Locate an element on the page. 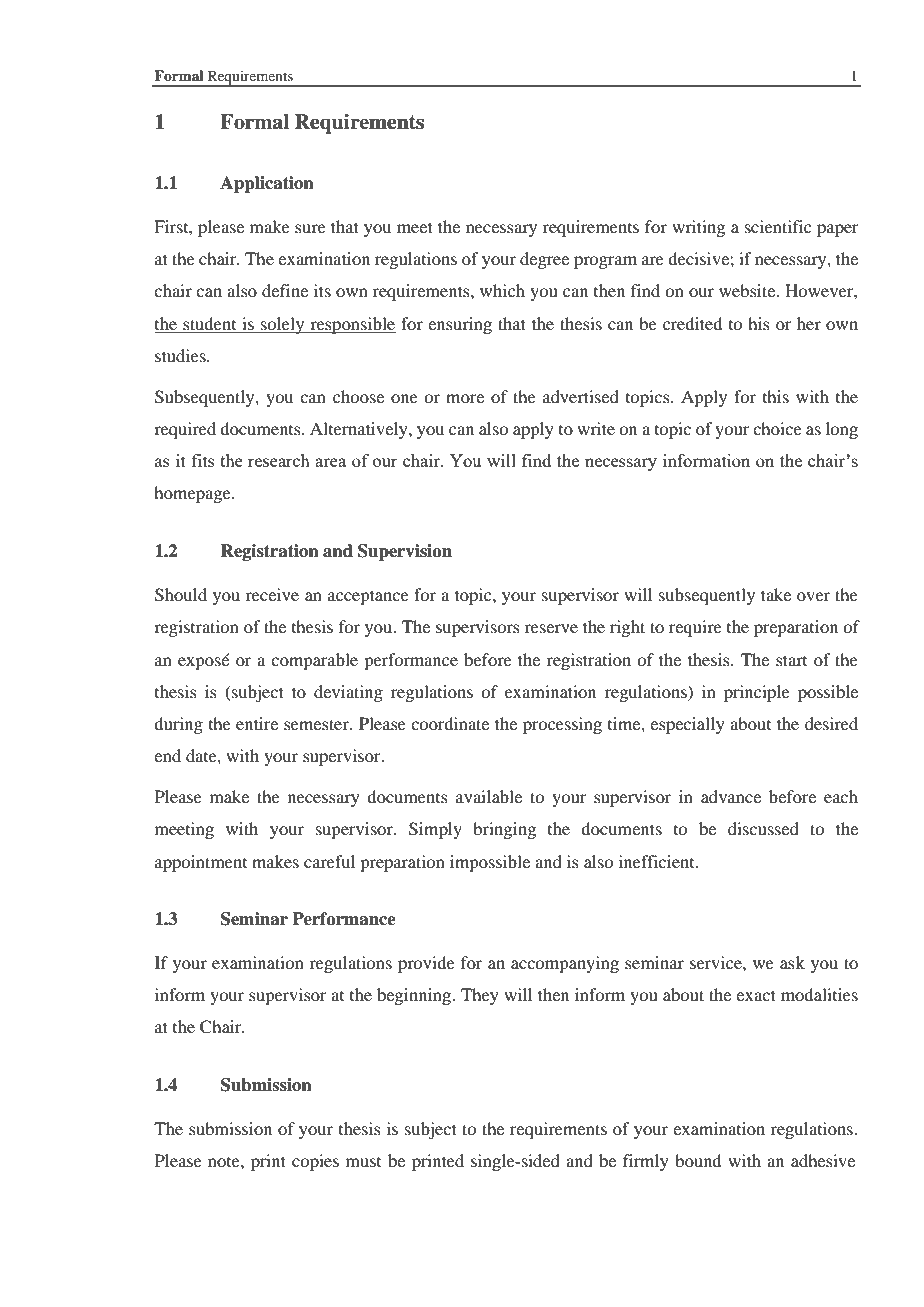 Image resolution: width=924 pixels, height=1307 pixels. degree is located at coordinates (544, 260).
